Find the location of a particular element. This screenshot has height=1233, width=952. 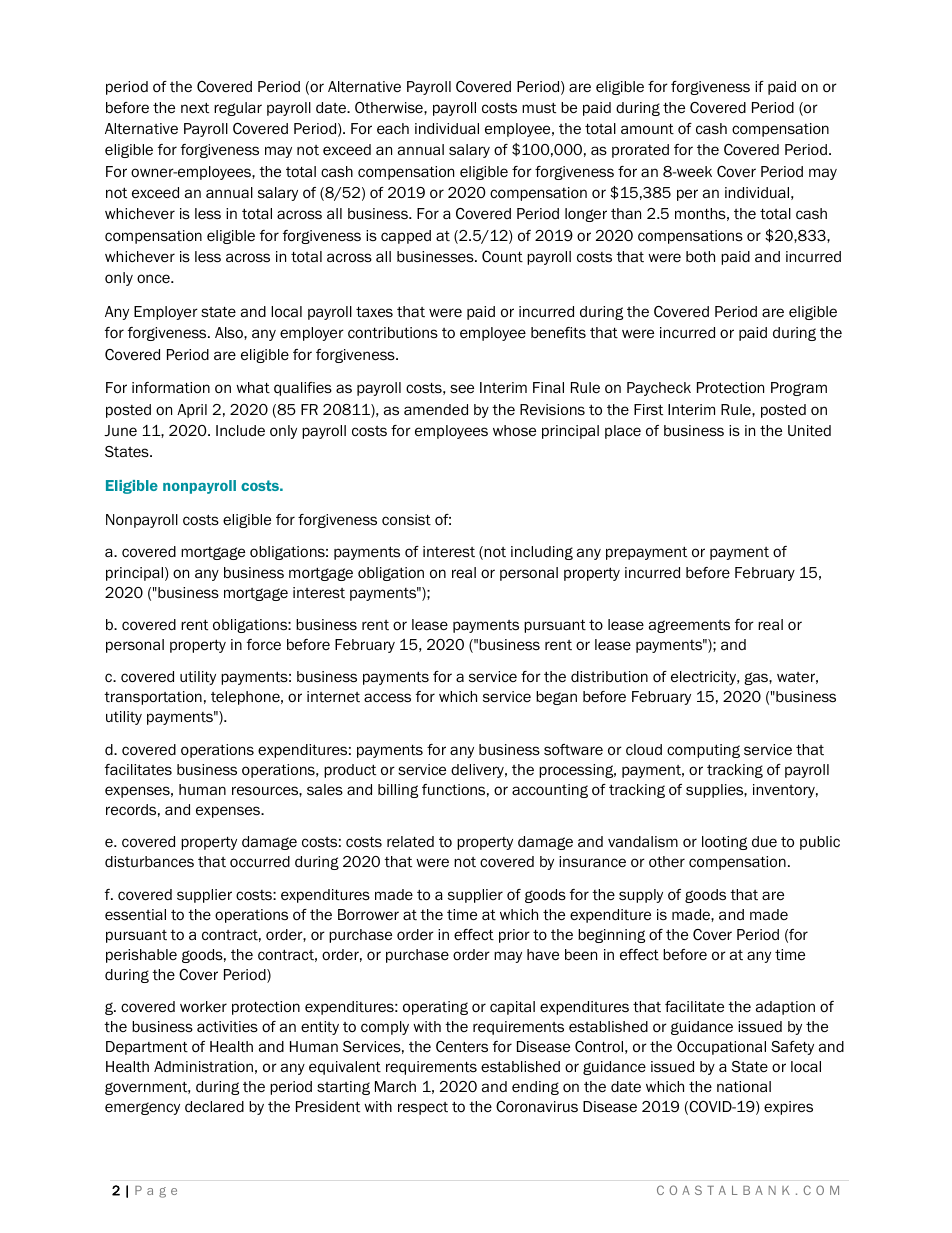

billing is located at coordinates (398, 791).
